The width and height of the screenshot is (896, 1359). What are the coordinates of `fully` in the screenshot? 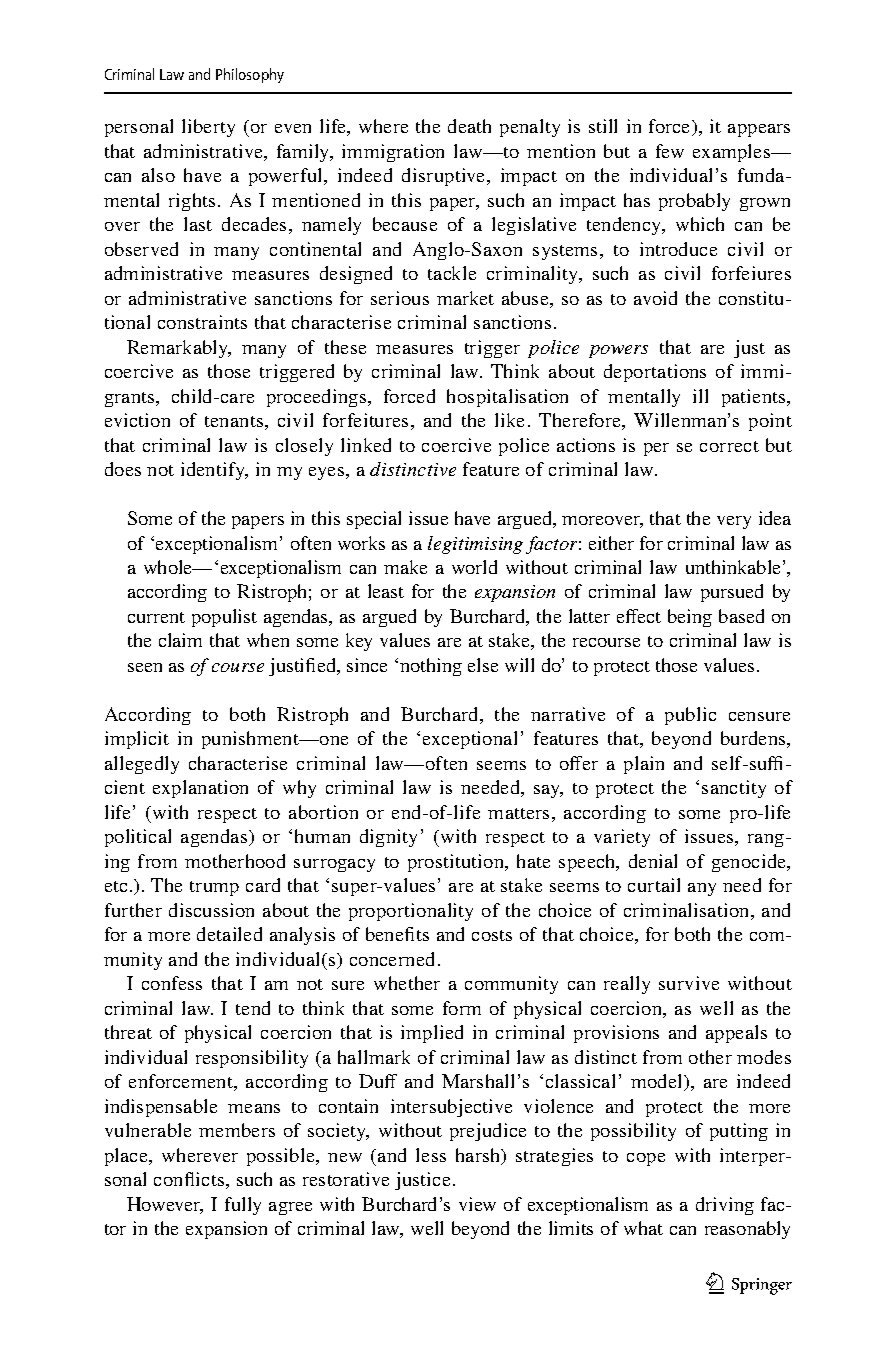 It's located at (243, 1206).
